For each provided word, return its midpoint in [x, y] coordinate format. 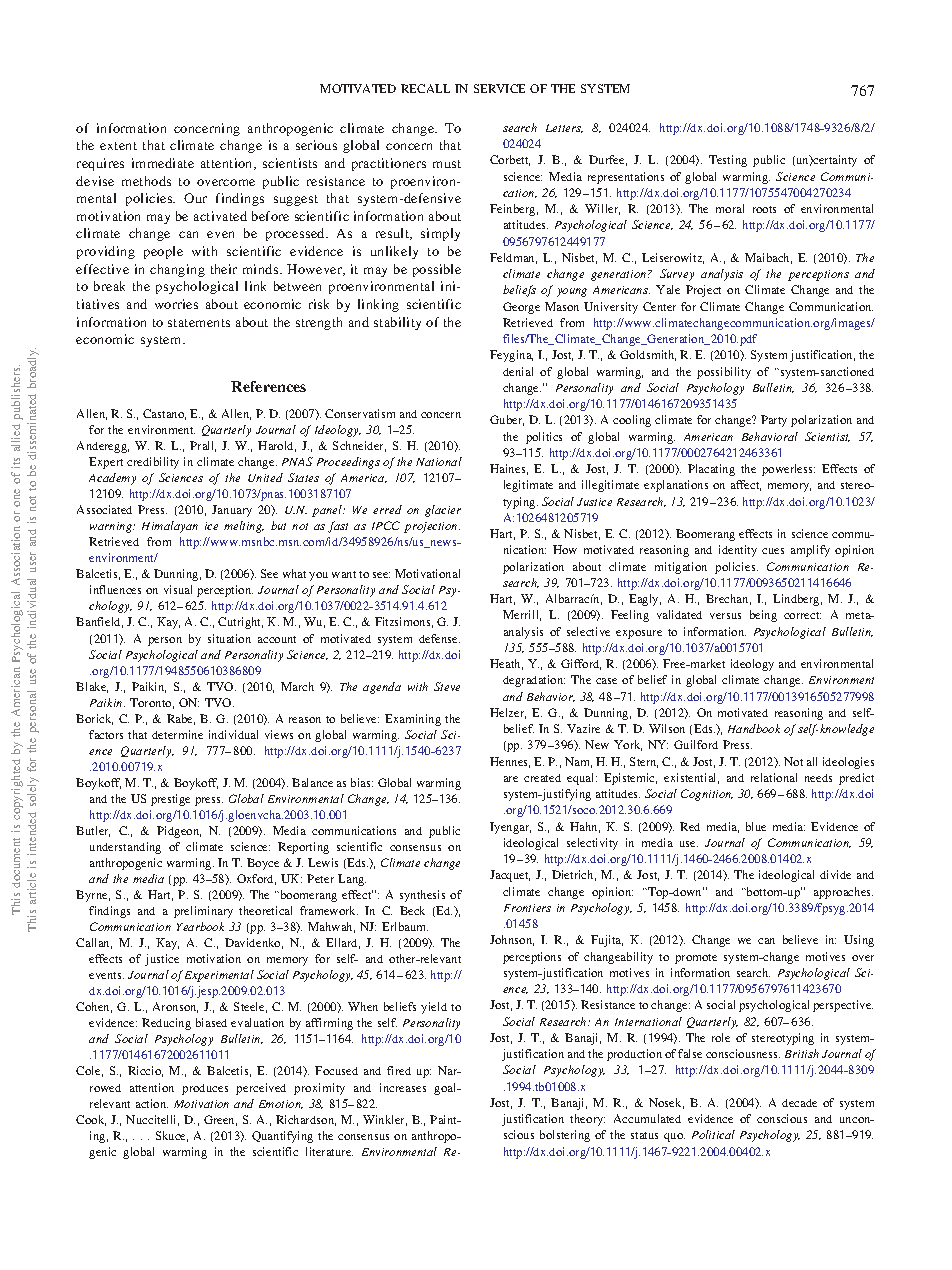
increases [403, 1087]
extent [118, 146]
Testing [728, 161]
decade [799, 1103]
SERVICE [499, 88]
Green [220, 1120]
